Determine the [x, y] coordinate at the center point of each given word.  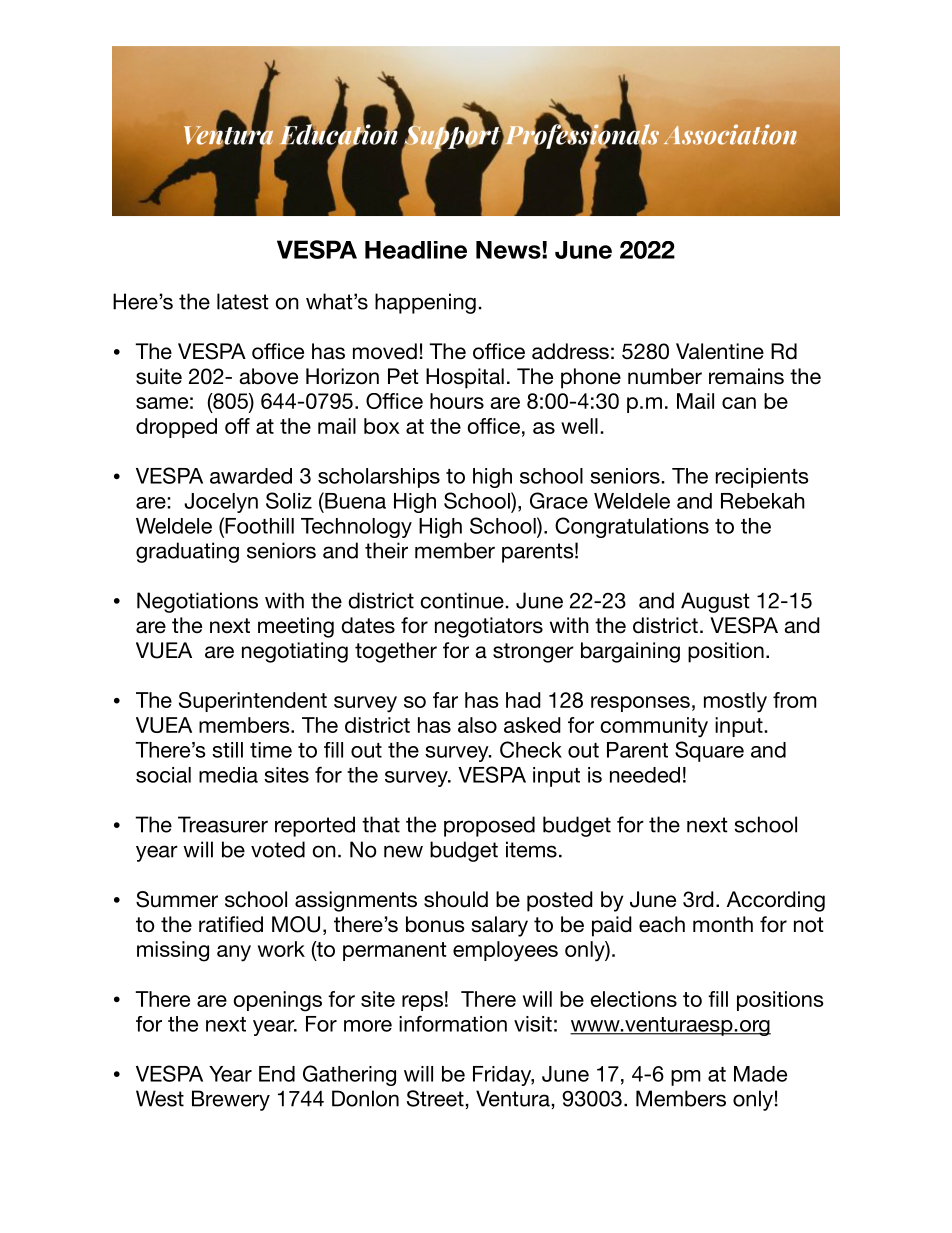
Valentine [720, 351]
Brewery [231, 1100]
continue [462, 600]
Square [709, 751]
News [509, 250]
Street [435, 1098]
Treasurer [223, 824]
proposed [489, 826]
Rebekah [763, 501]
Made [760, 1074]
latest [243, 301]
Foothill [258, 525]
